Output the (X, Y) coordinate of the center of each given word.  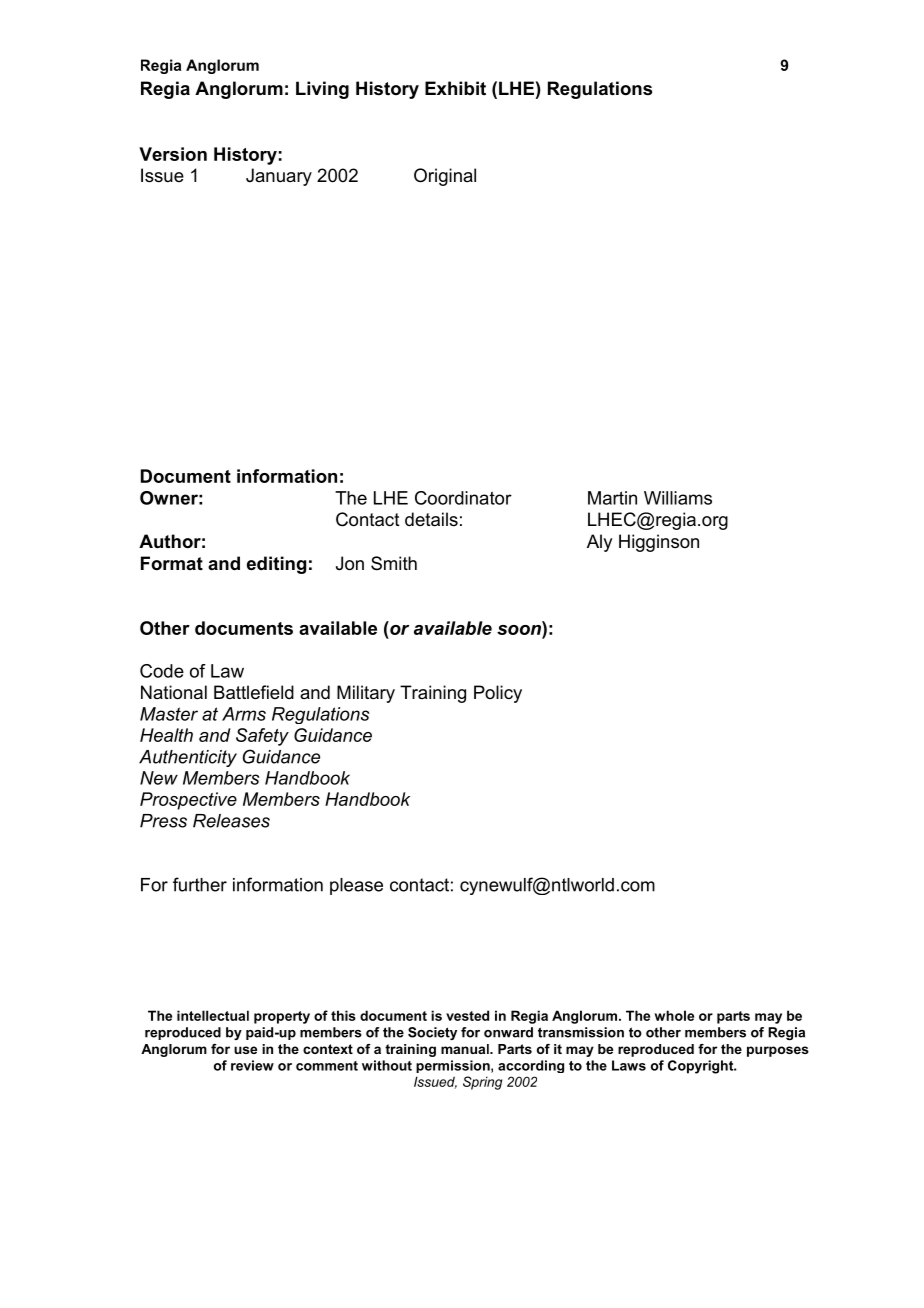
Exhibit (455, 88)
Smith (394, 563)
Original (445, 177)
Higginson (659, 543)
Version (173, 154)
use (245, 1050)
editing (276, 565)
